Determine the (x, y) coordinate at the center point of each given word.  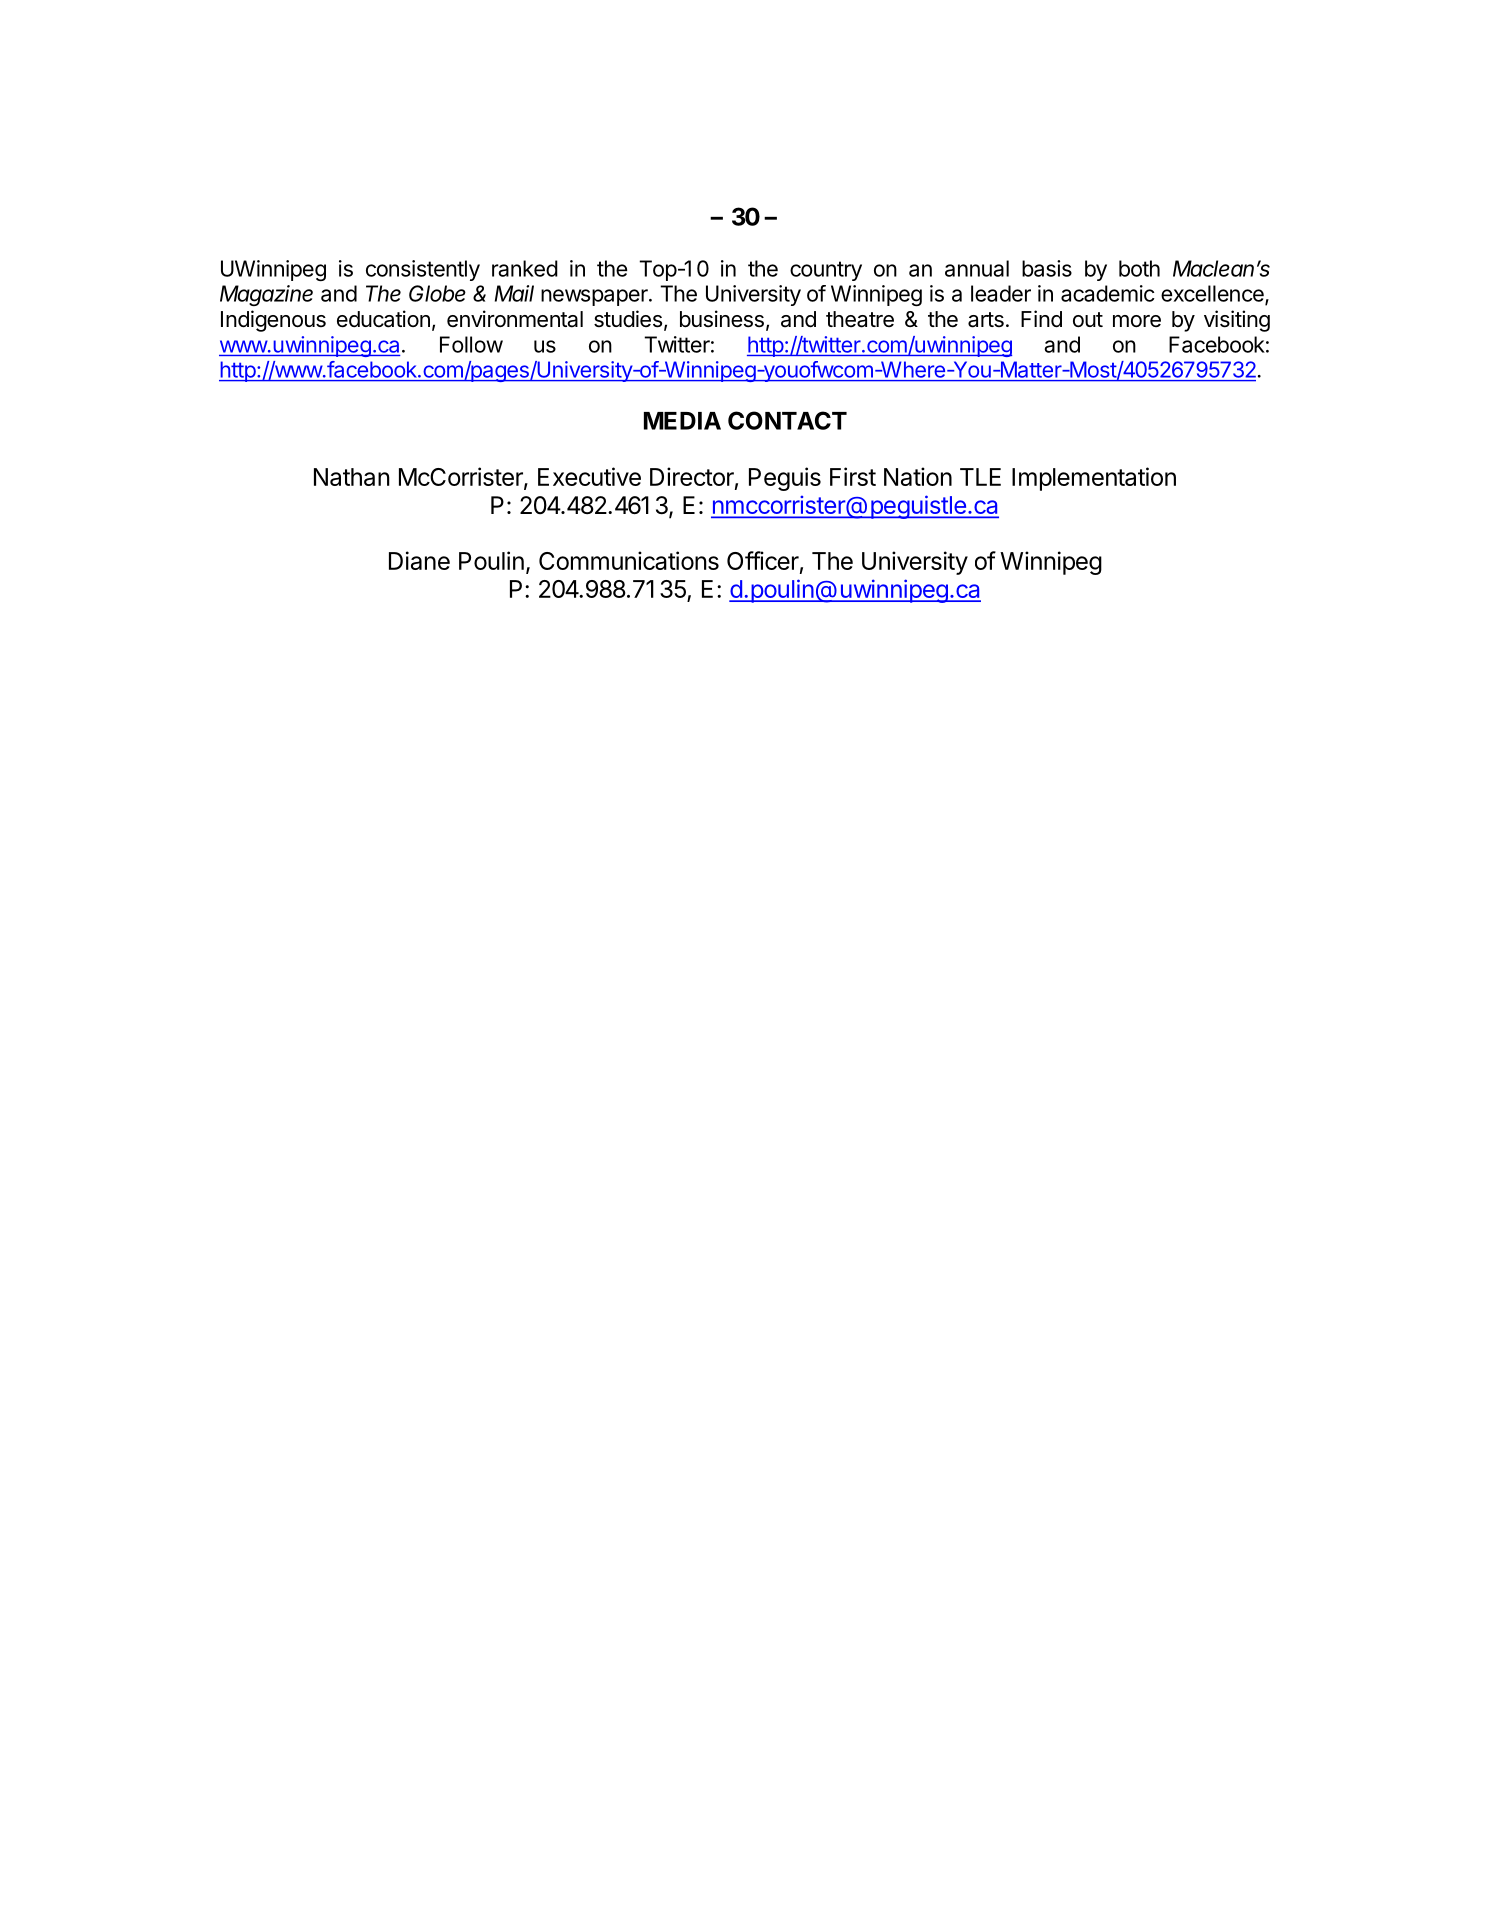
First (853, 476)
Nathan (352, 477)
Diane (419, 560)
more (1137, 321)
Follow (471, 344)
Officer (763, 560)
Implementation (1094, 479)
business (722, 319)
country (826, 271)
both (1139, 268)
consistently (423, 270)
